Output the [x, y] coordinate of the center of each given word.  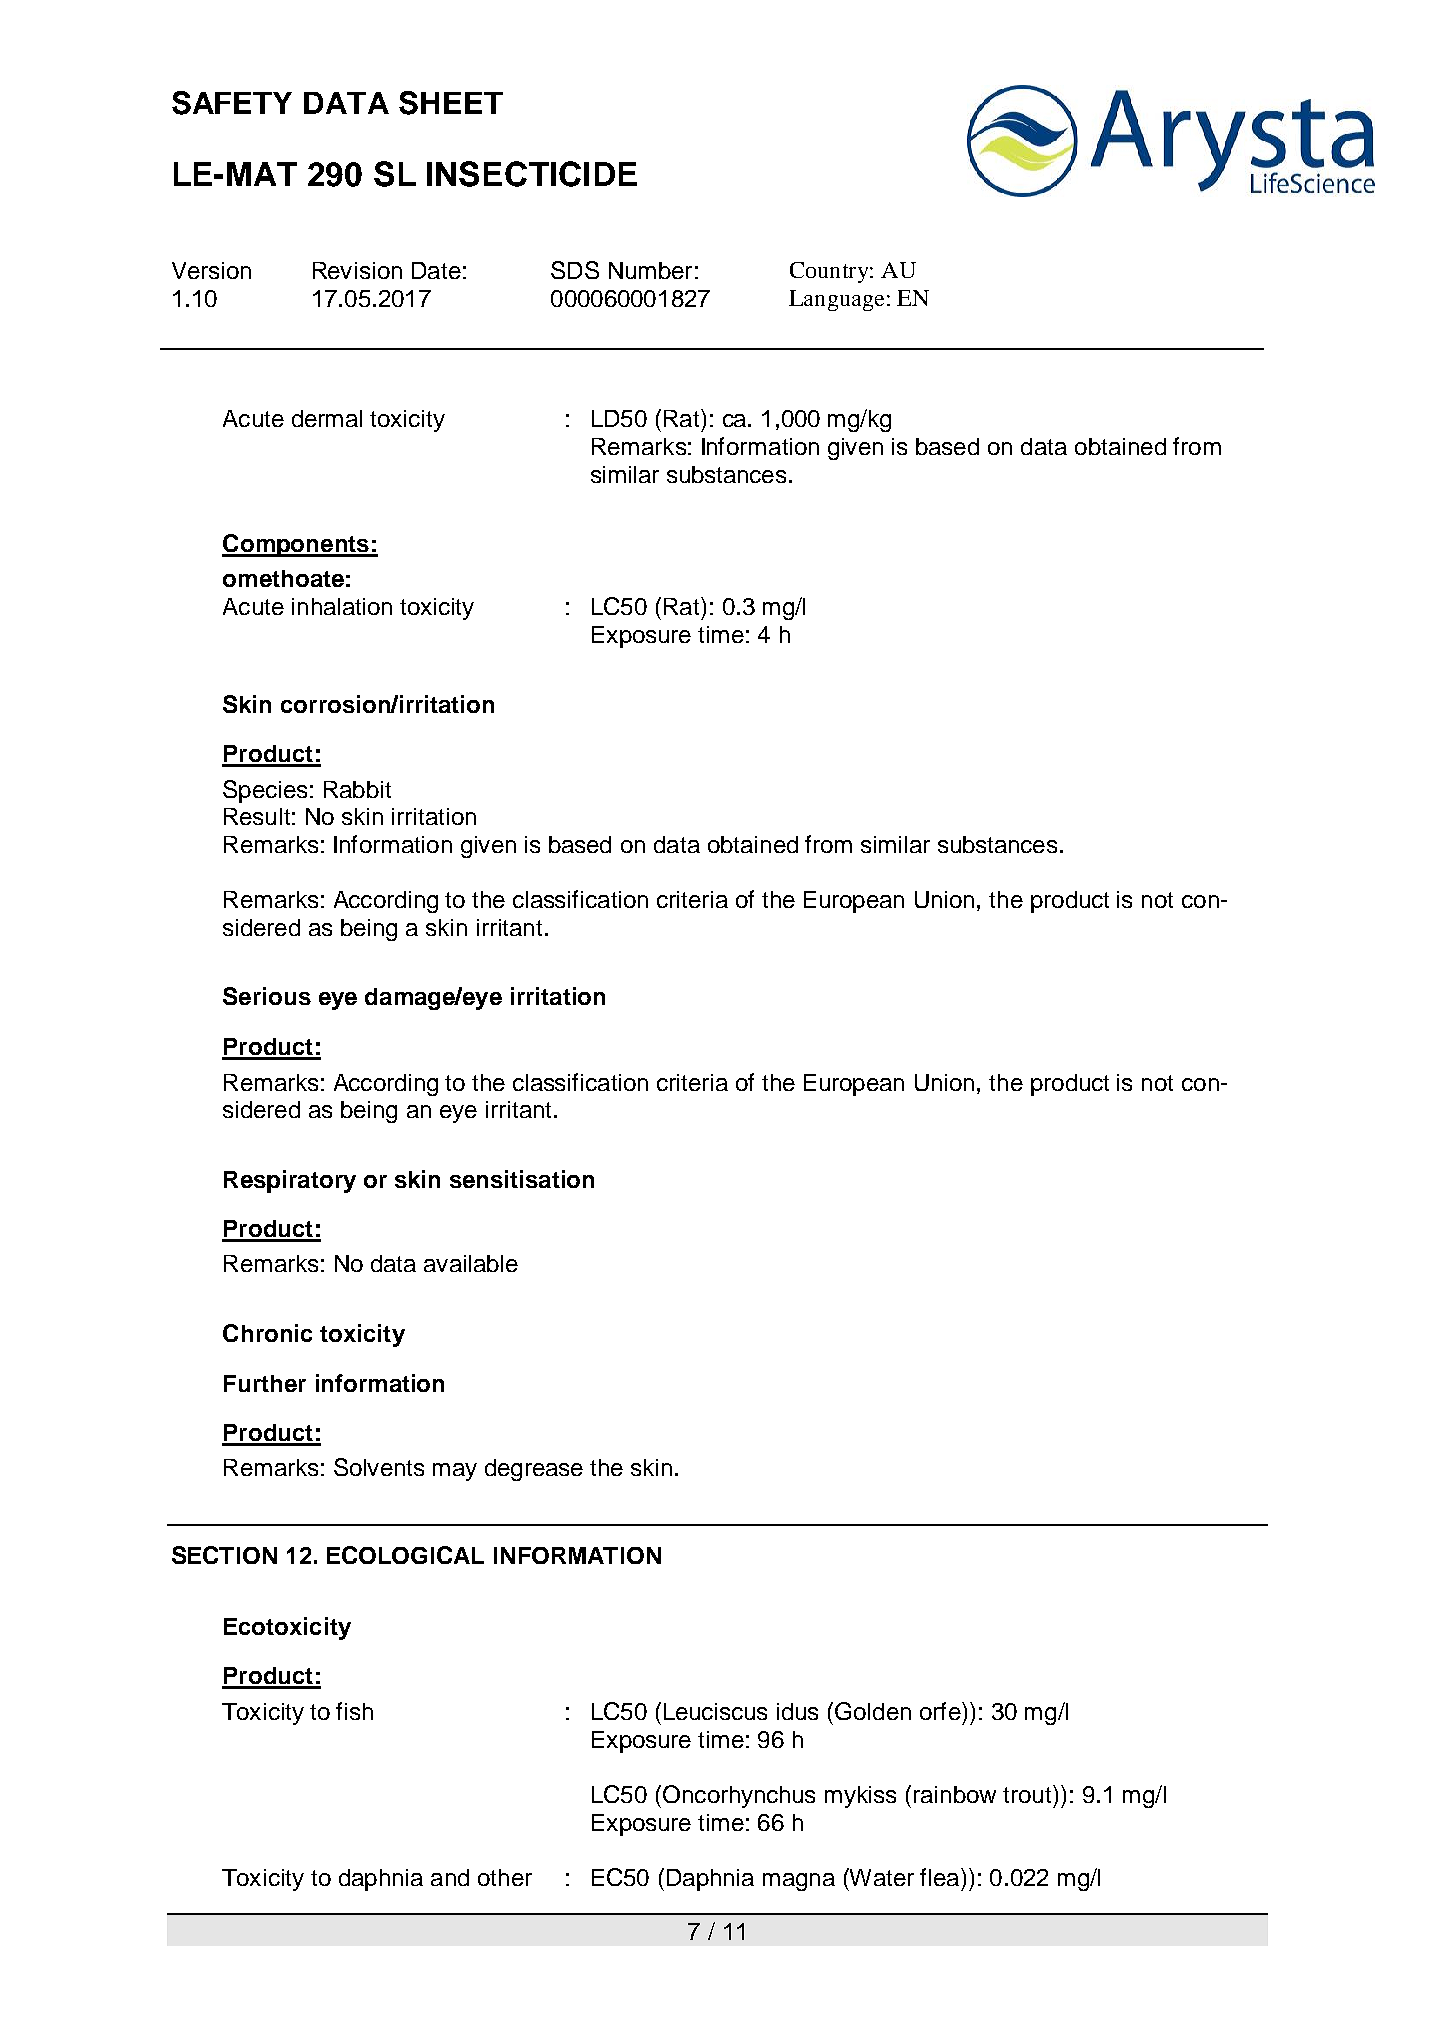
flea [941, 1877]
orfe [941, 1711]
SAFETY [232, 103]
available [471, 1263]
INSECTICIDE [532, 174]
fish [354, 1711]
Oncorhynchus [737, 1796]
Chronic [267, 1333]
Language [836, 300]
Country [830, 272]
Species [265, 791]
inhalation [342, 606]
